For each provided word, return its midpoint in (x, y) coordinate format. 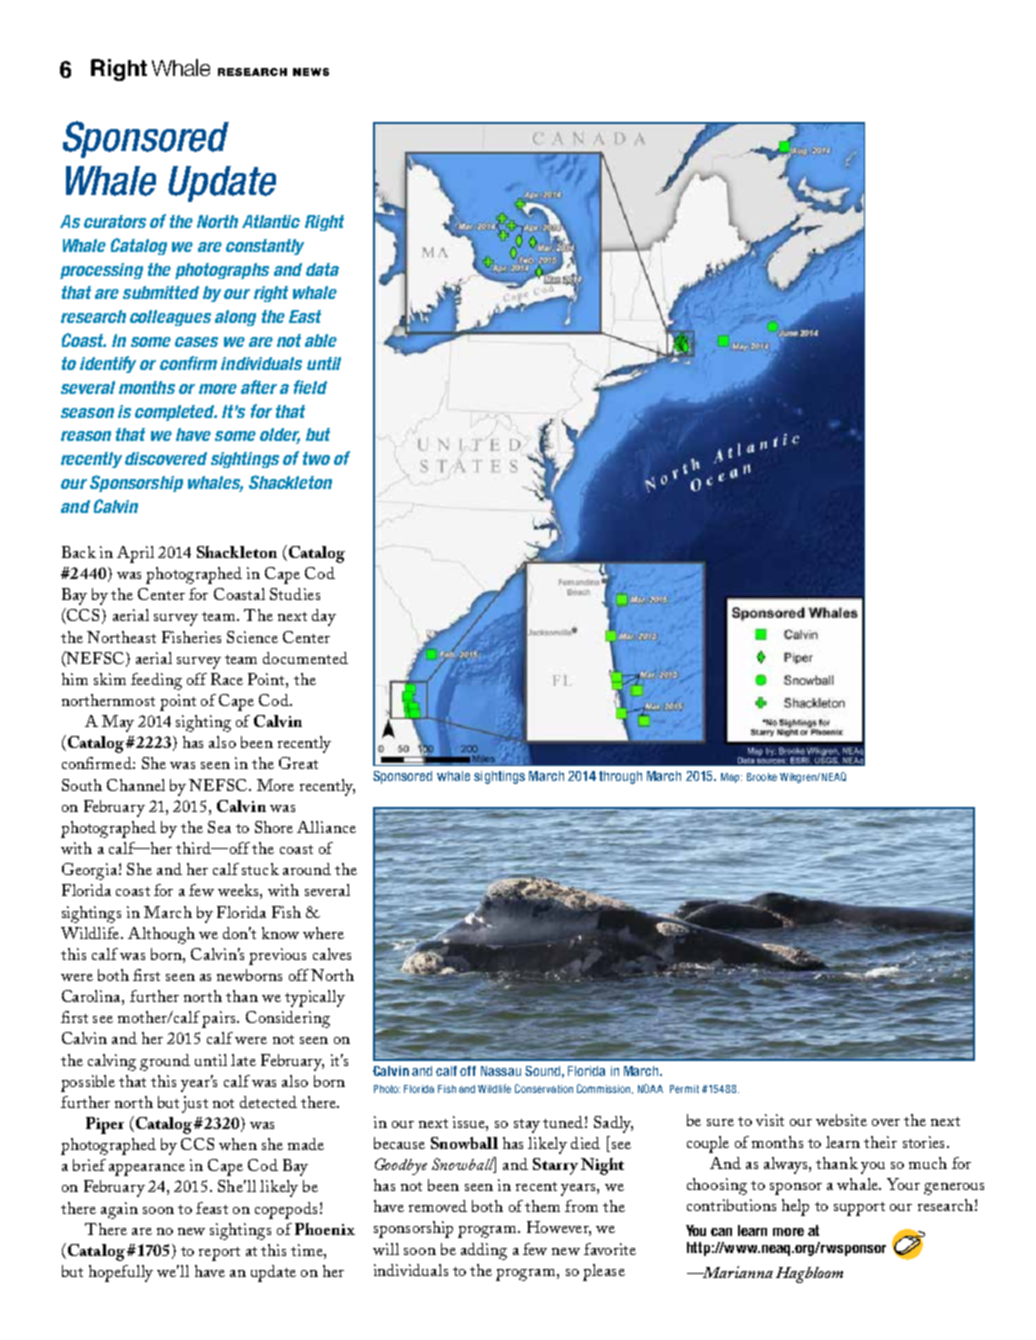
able (321, 340)
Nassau (501, 1071)
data (322, 269)
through (620, 777)
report (219, 1254)
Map (731, 778)
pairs (220, 1019)
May (118, 723)
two (316, 458)
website (841, 1120)
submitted (161, 292)
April (135, 554)
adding (484, 1251)
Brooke (762, 777)
